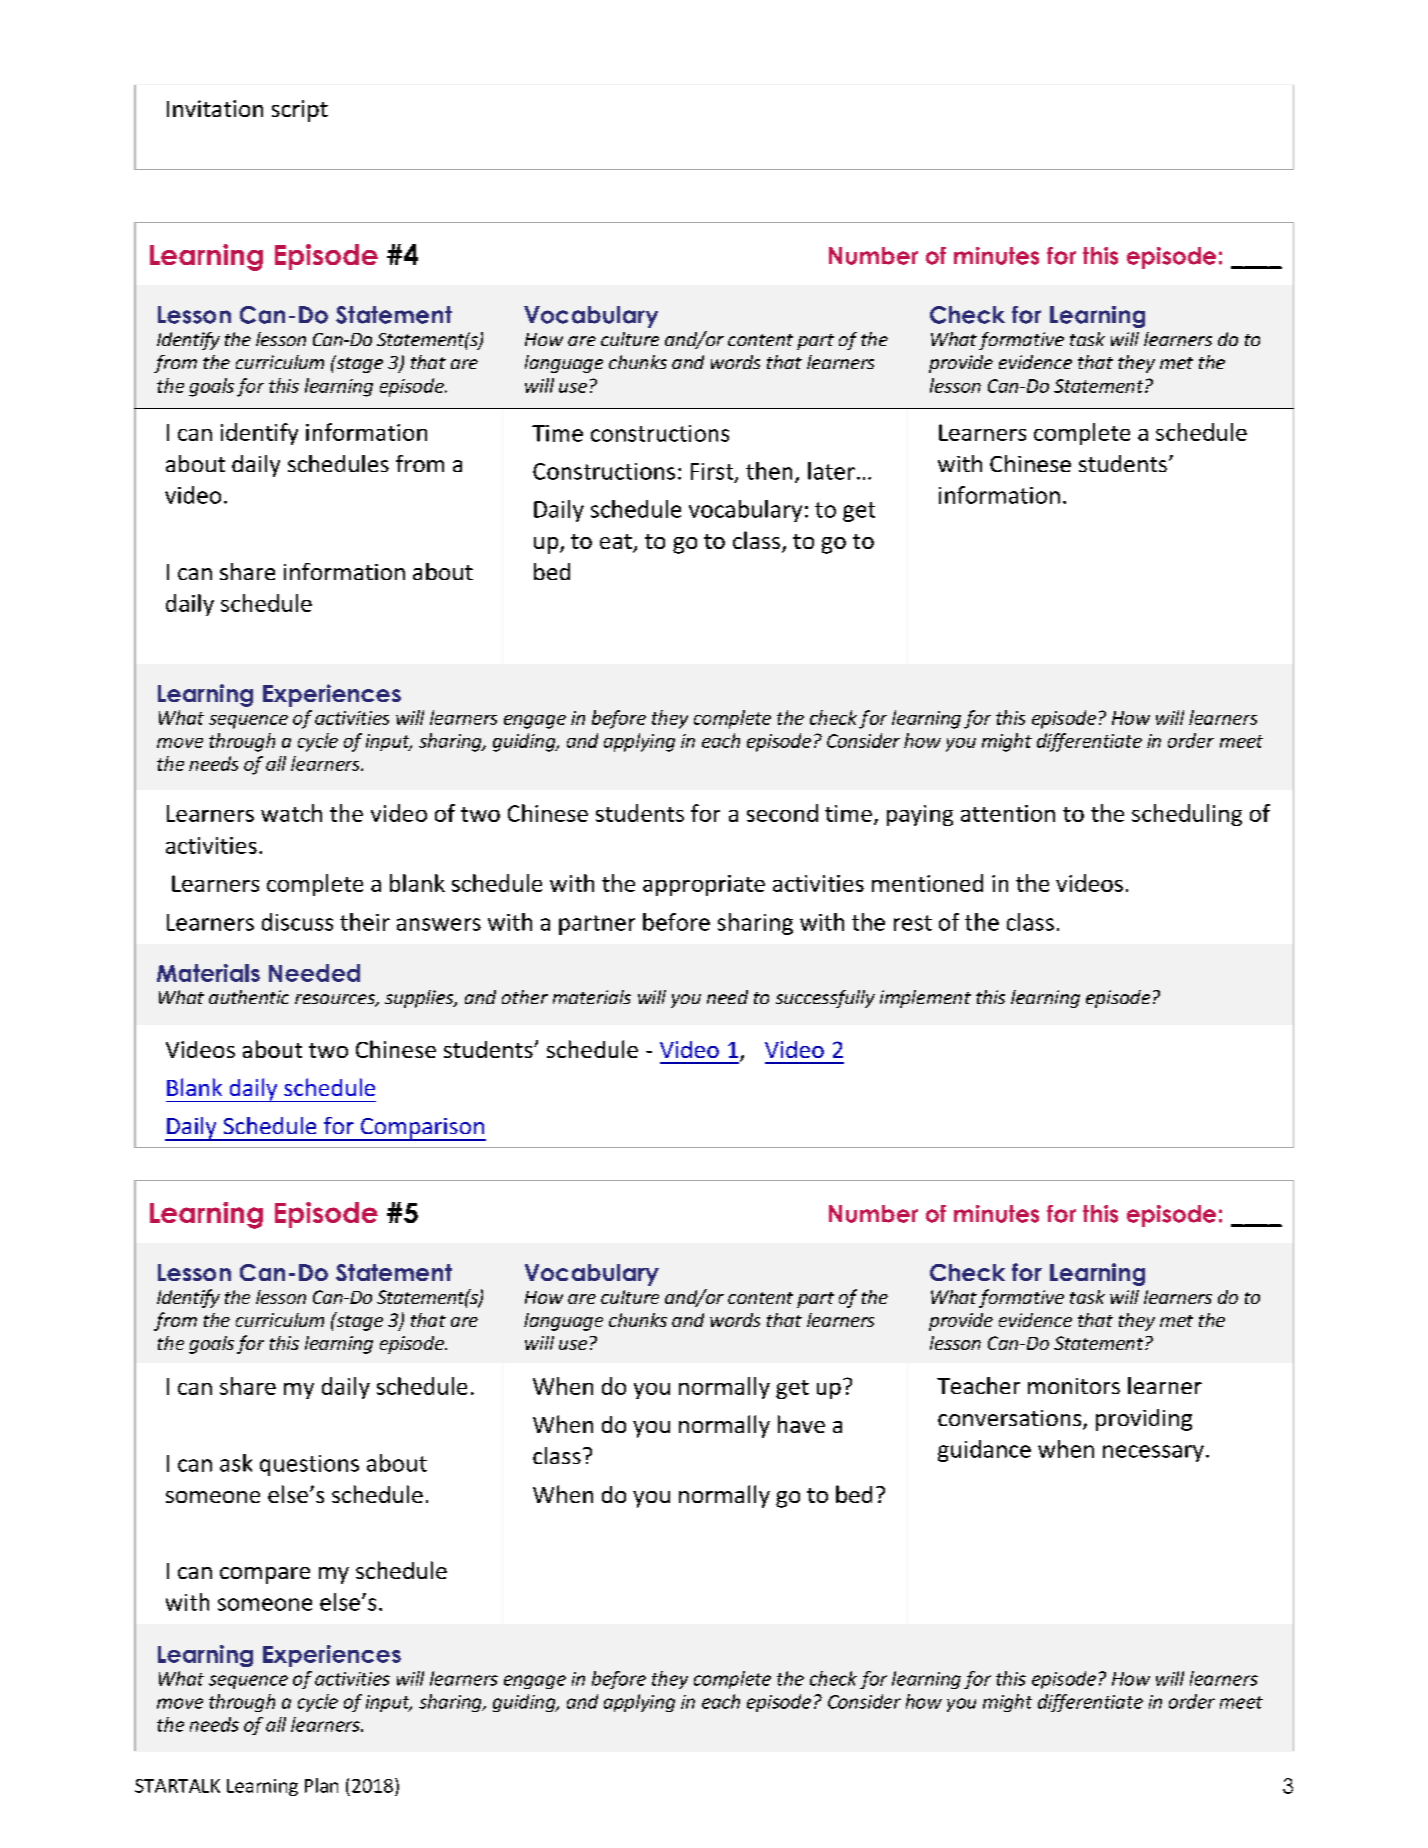 Image resolution: width=1428 pixels, height=1848 pixels. I want to click on watch, so click(291, 813).
